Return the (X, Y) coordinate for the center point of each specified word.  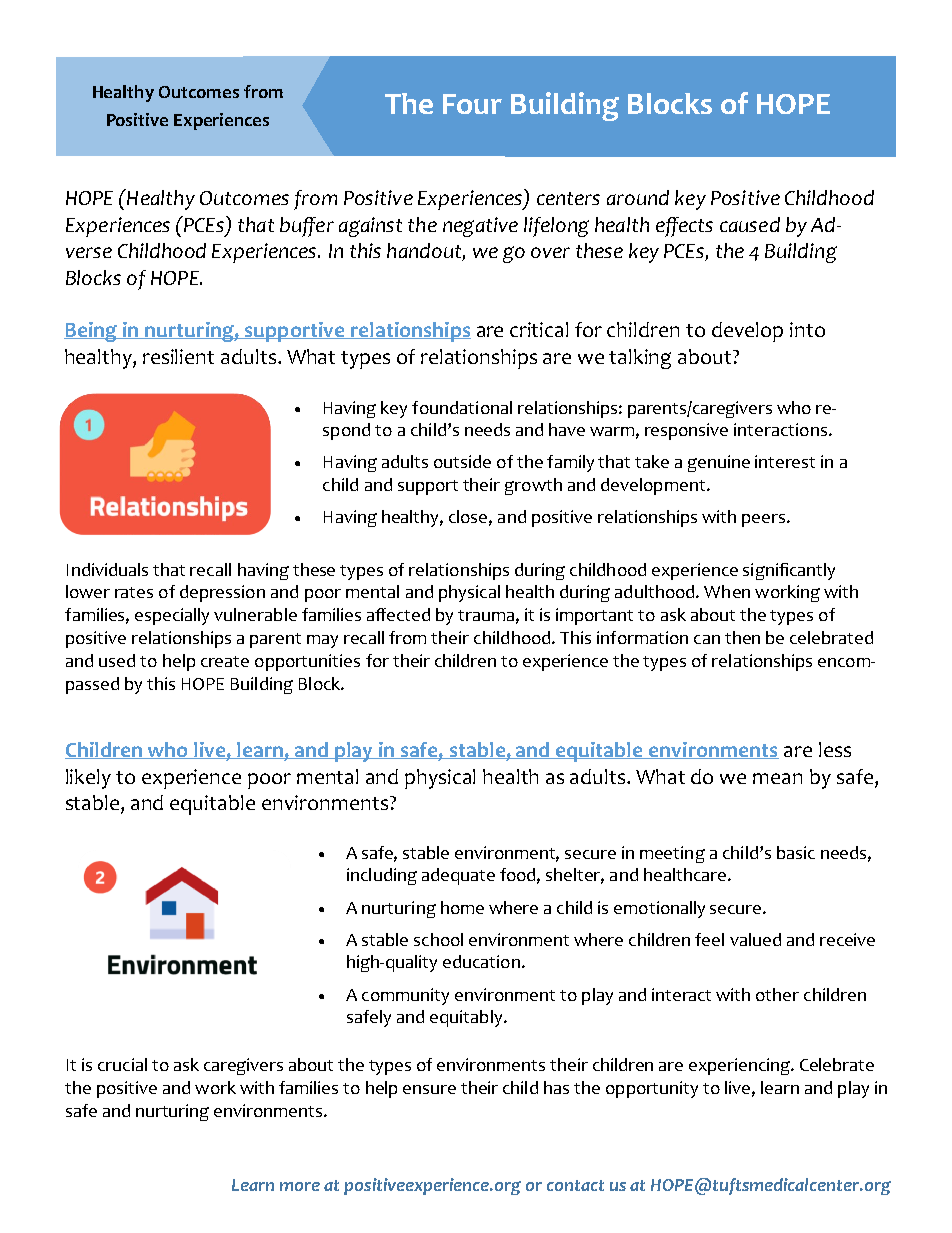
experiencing (741, 1066)
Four (472, 104)
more (300, 1186)
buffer (307, 227)
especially (172, 616)
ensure (429, 1089)
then (742, 637)
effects (684, 227)
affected (398, 614)
